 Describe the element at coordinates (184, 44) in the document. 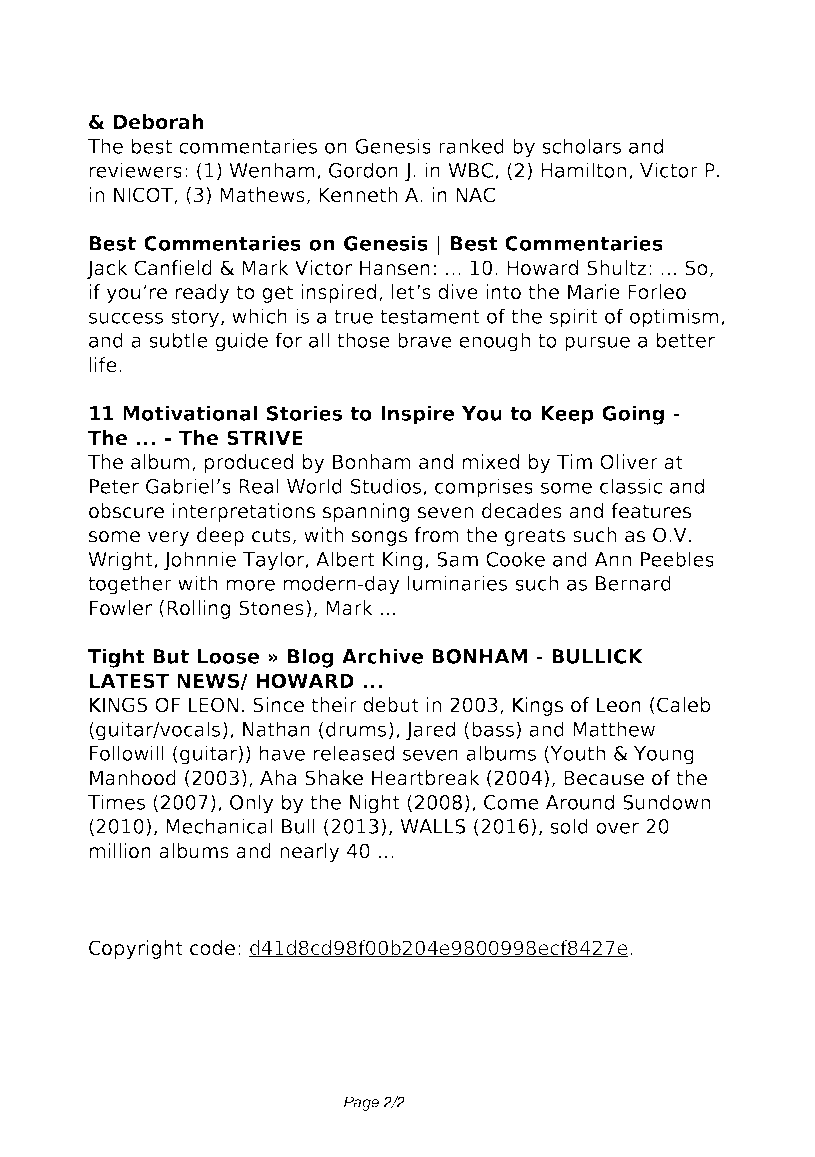

I see `PDF` at that location.
